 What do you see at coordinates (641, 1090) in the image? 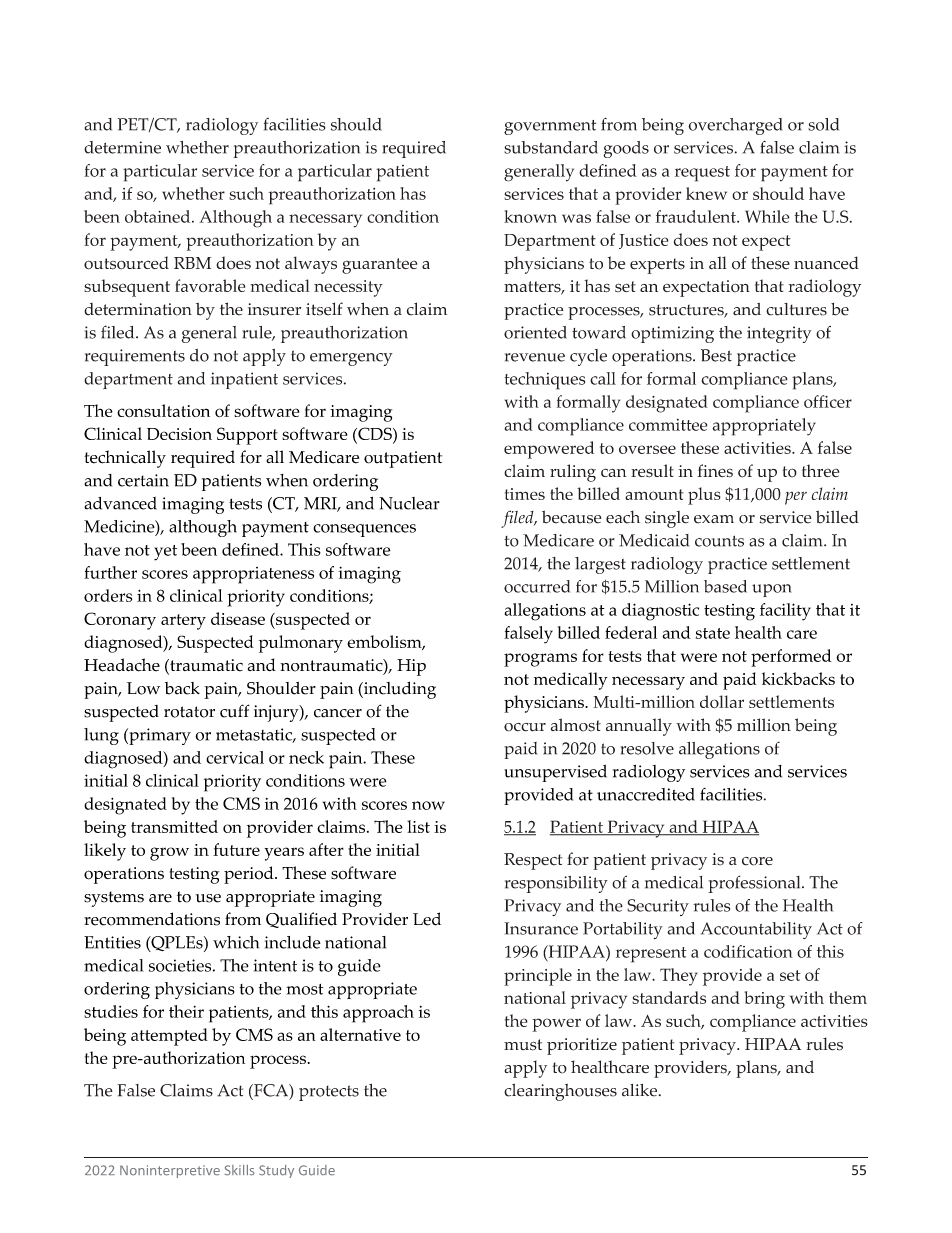
I see `alike` at bounding box center [641, 1090].
